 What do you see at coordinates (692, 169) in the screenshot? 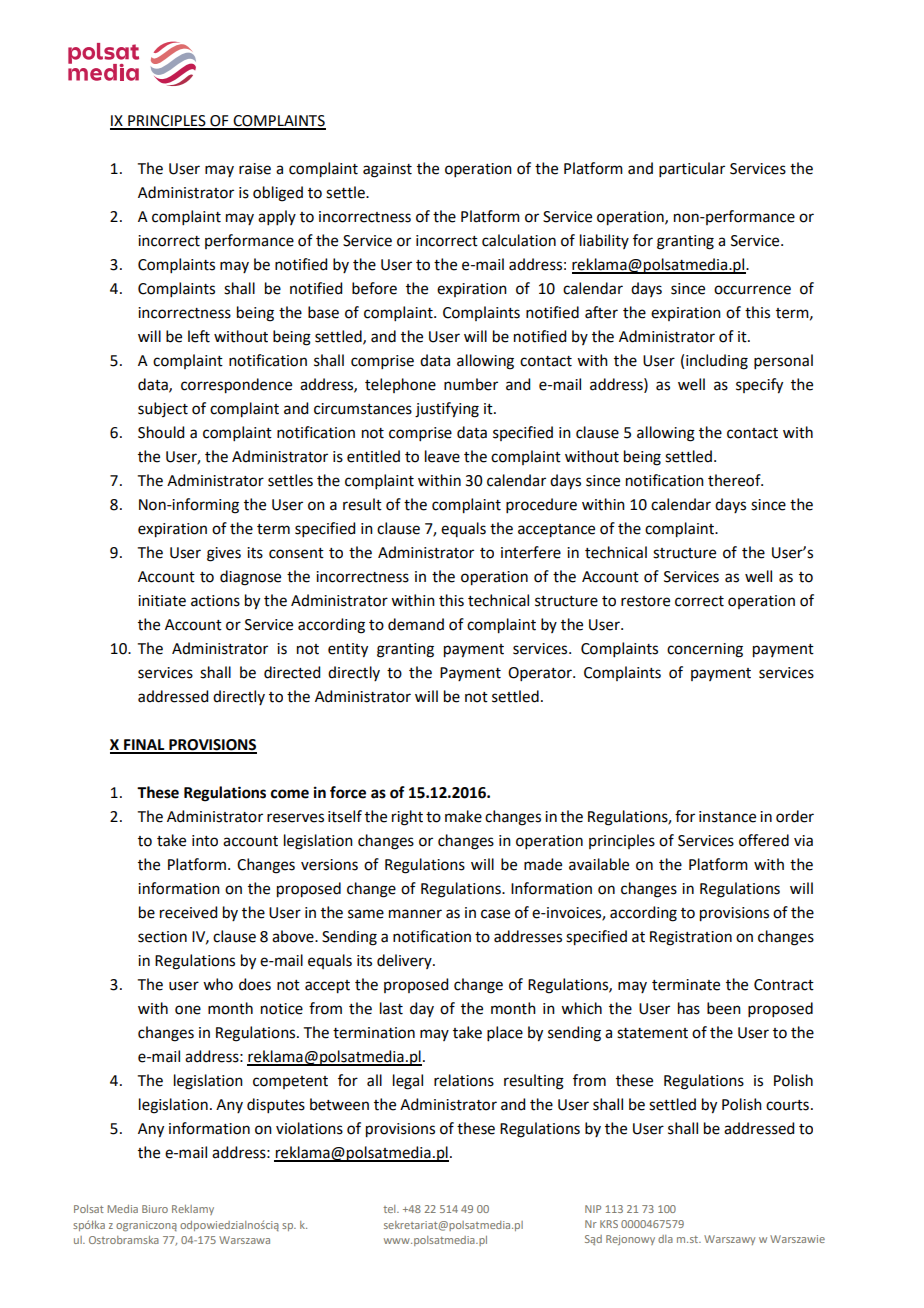
I see `particular` at bounding box center [692, 169].
